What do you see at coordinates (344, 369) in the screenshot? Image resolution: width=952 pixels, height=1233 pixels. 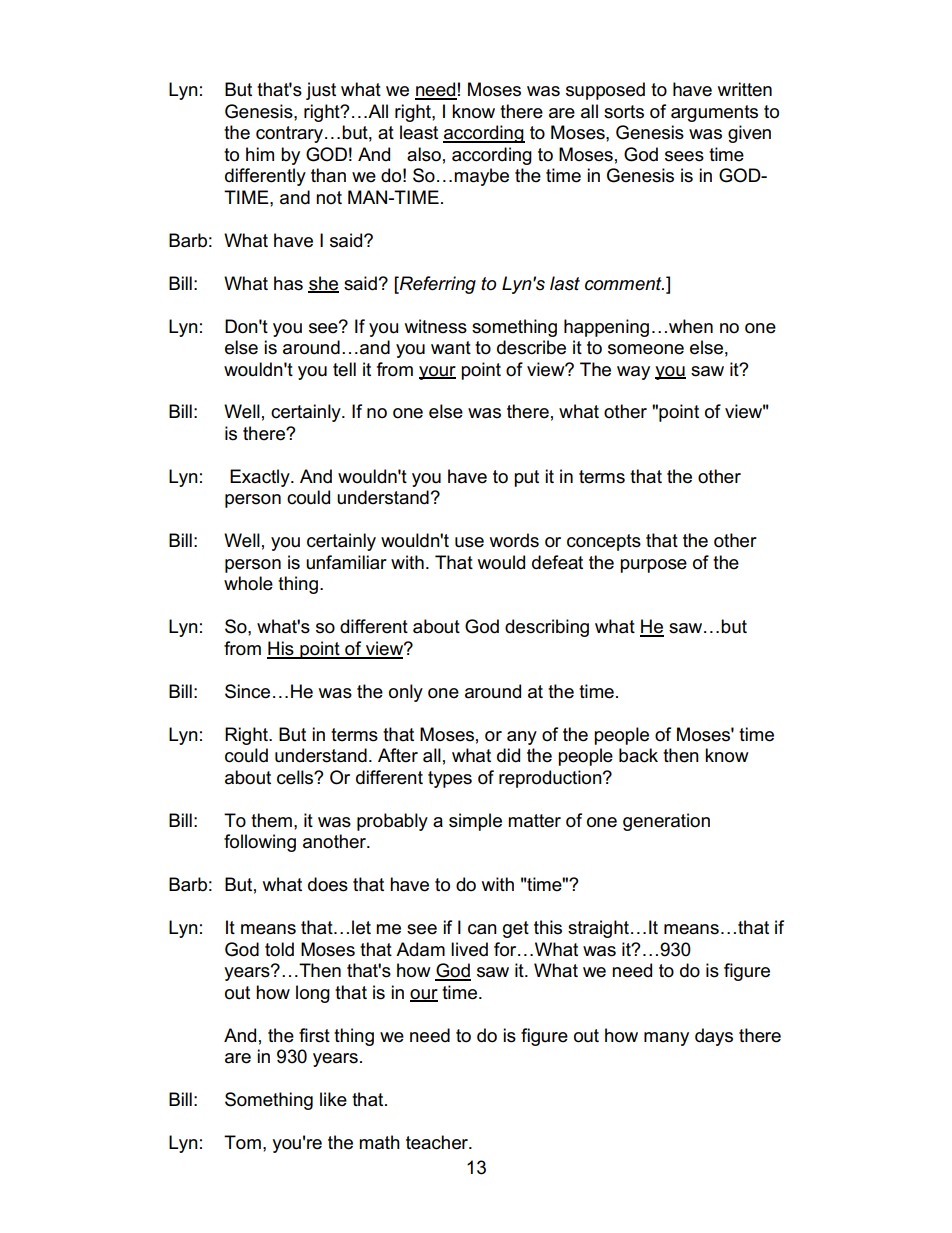 I see `tell` at bounding box center [344, 369].
